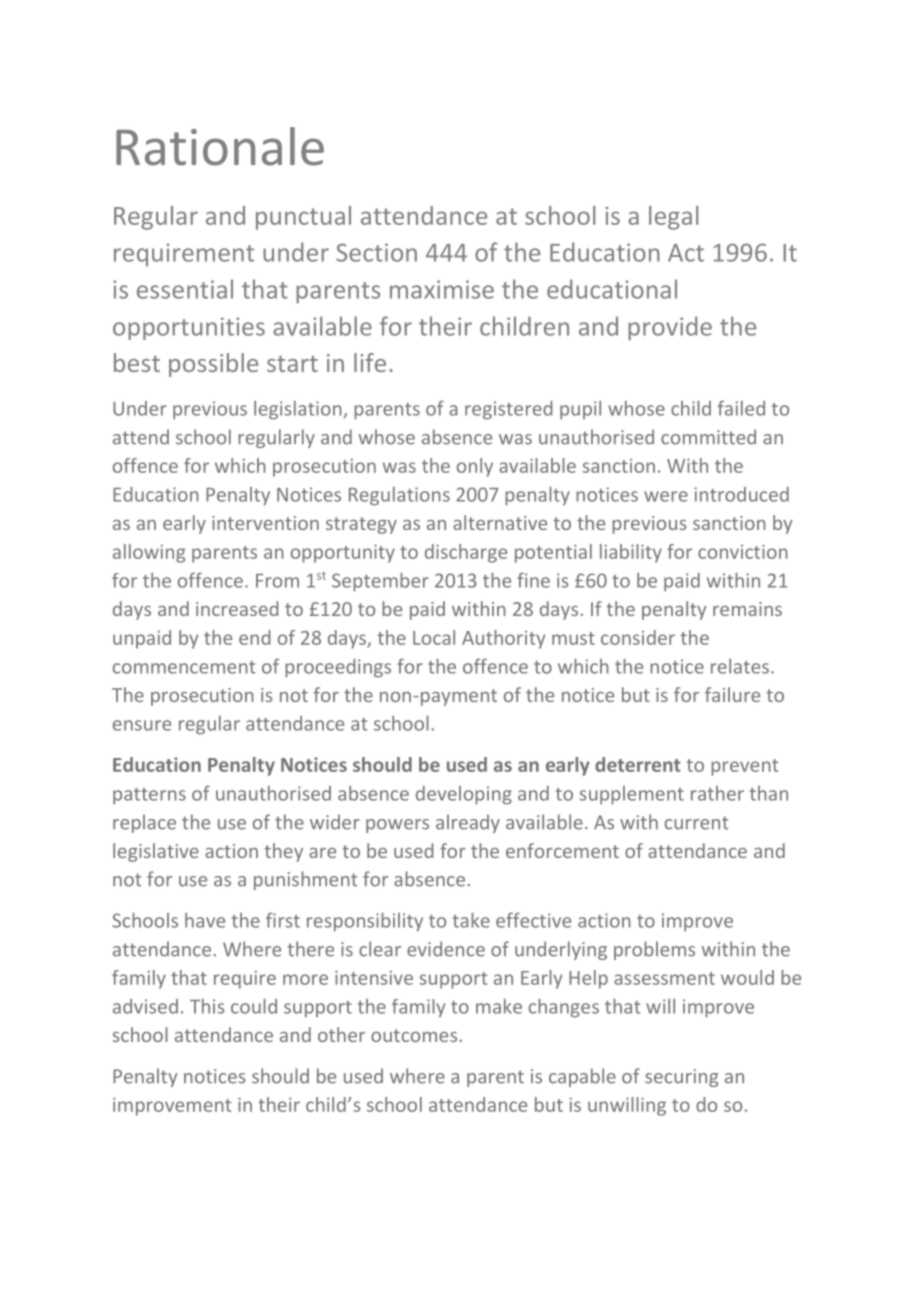  Describe the element at coordinates (237, 608) in the document. I see `increased` at that location.
